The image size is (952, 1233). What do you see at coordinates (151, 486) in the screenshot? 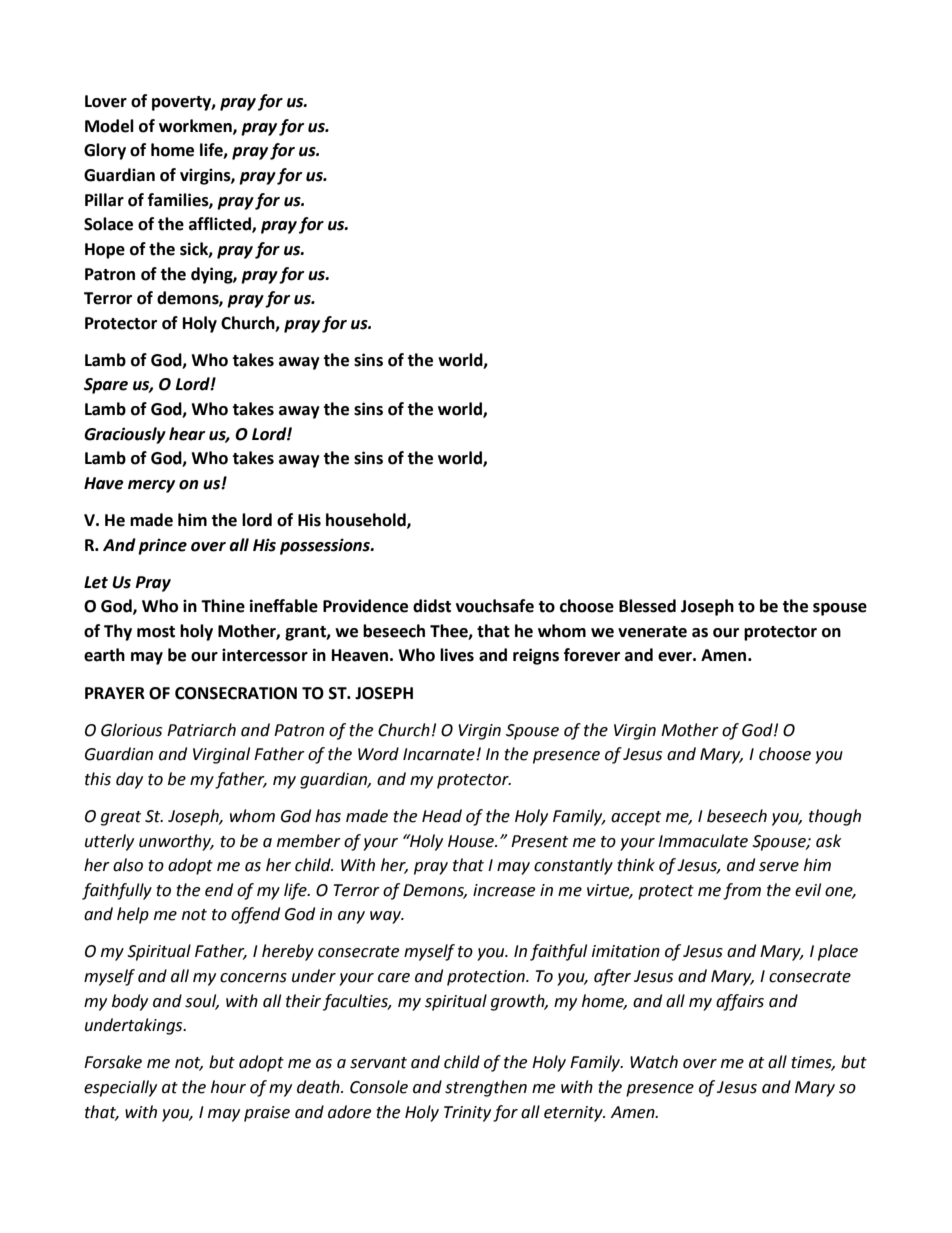
I see `mercy` at bounding box center [151, 486].
